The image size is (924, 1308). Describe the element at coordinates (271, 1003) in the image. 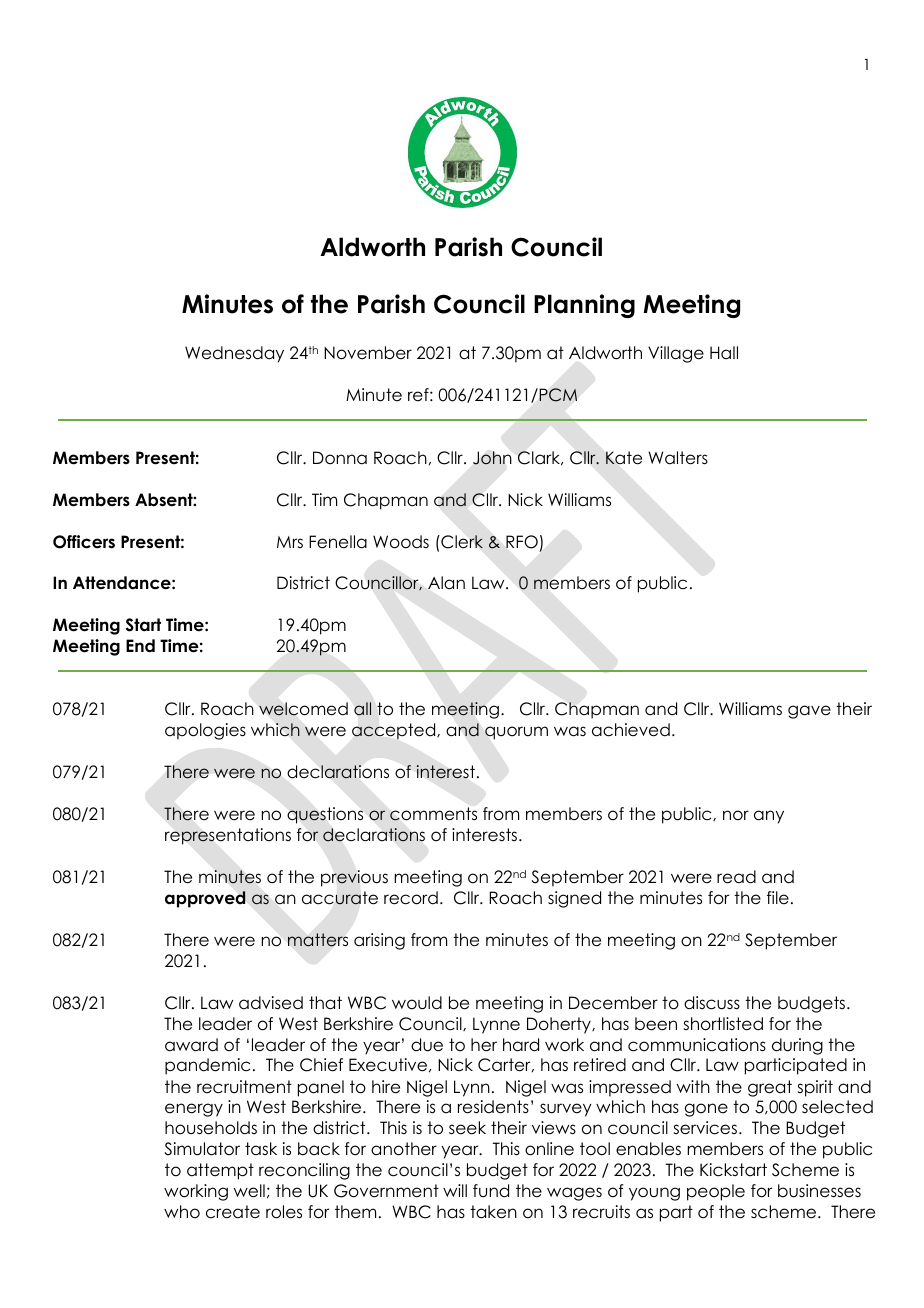

I see `advised` at that location.
